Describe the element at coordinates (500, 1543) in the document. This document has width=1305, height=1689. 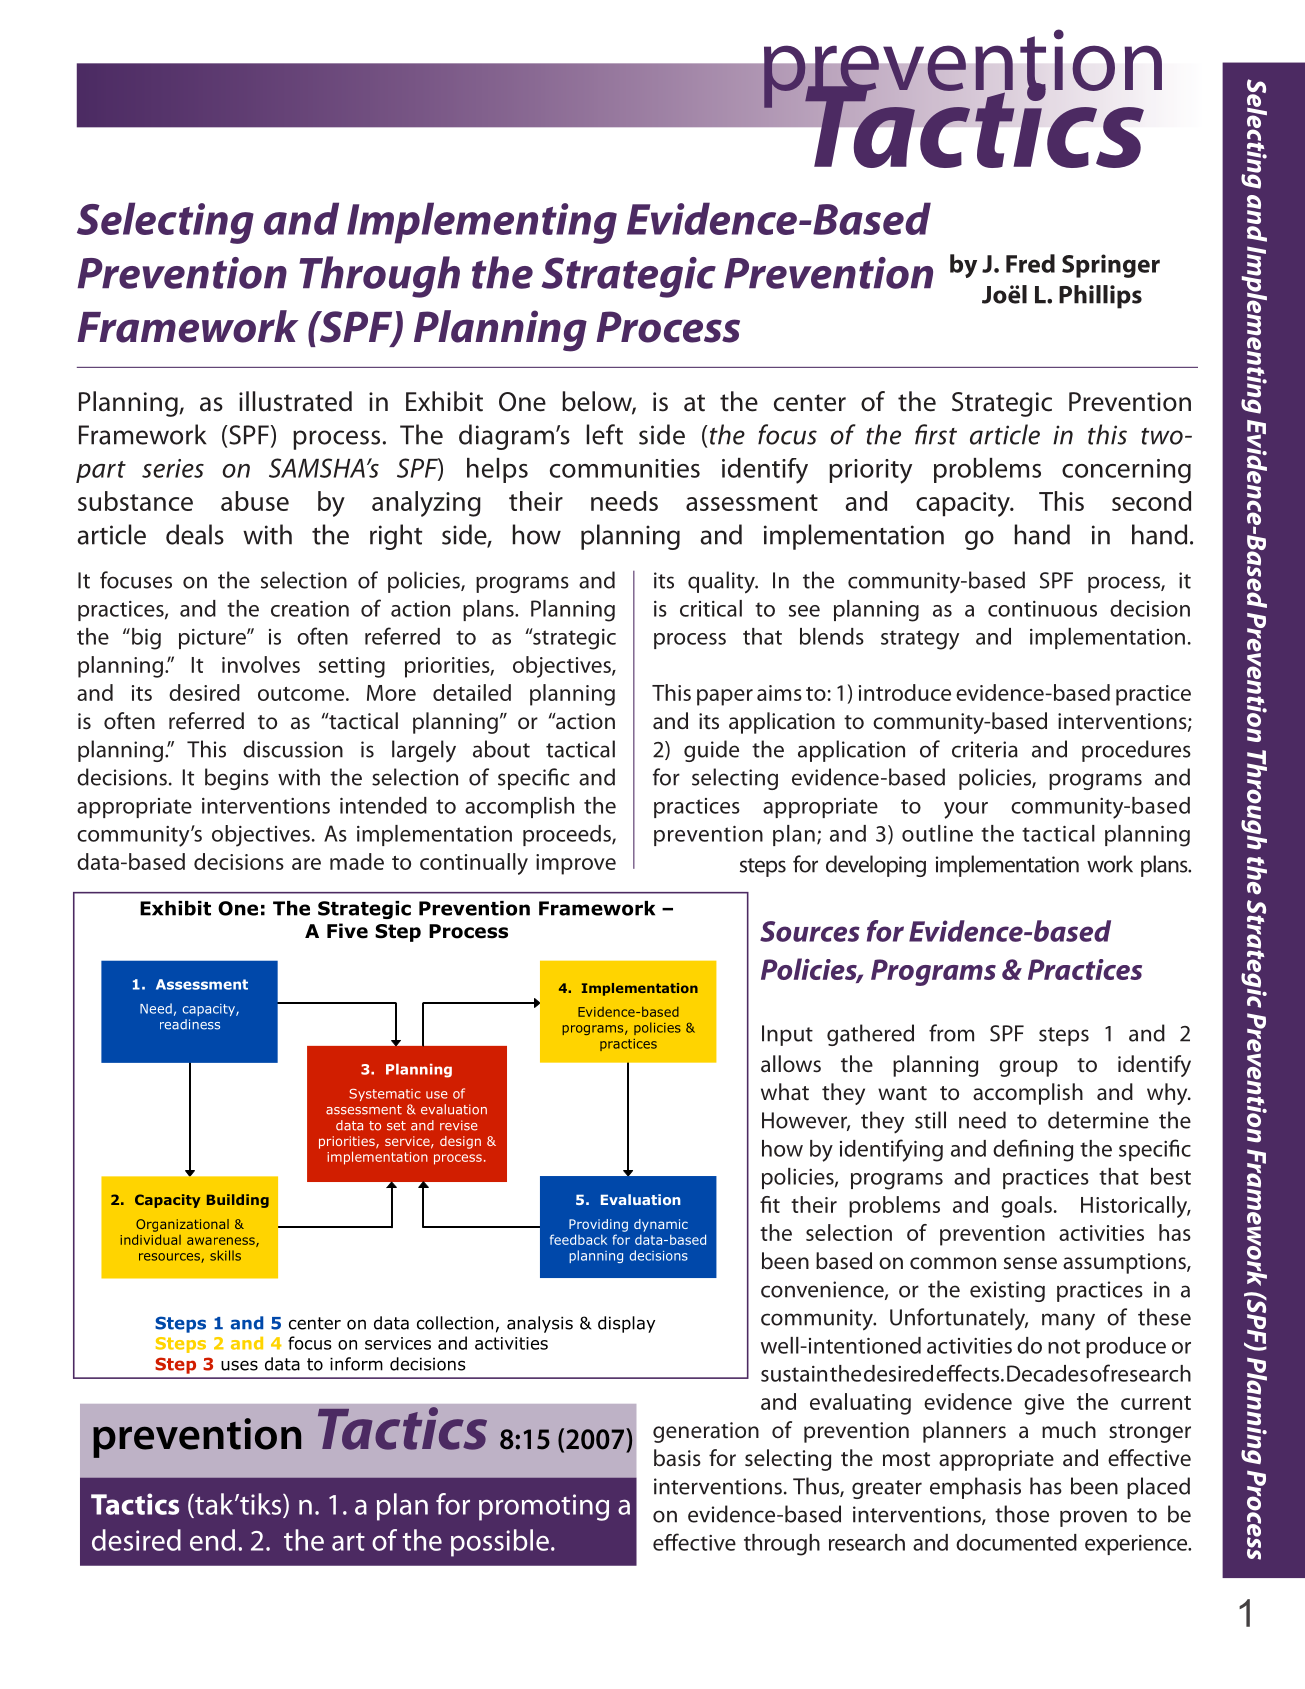
I see `possible` at that location.
